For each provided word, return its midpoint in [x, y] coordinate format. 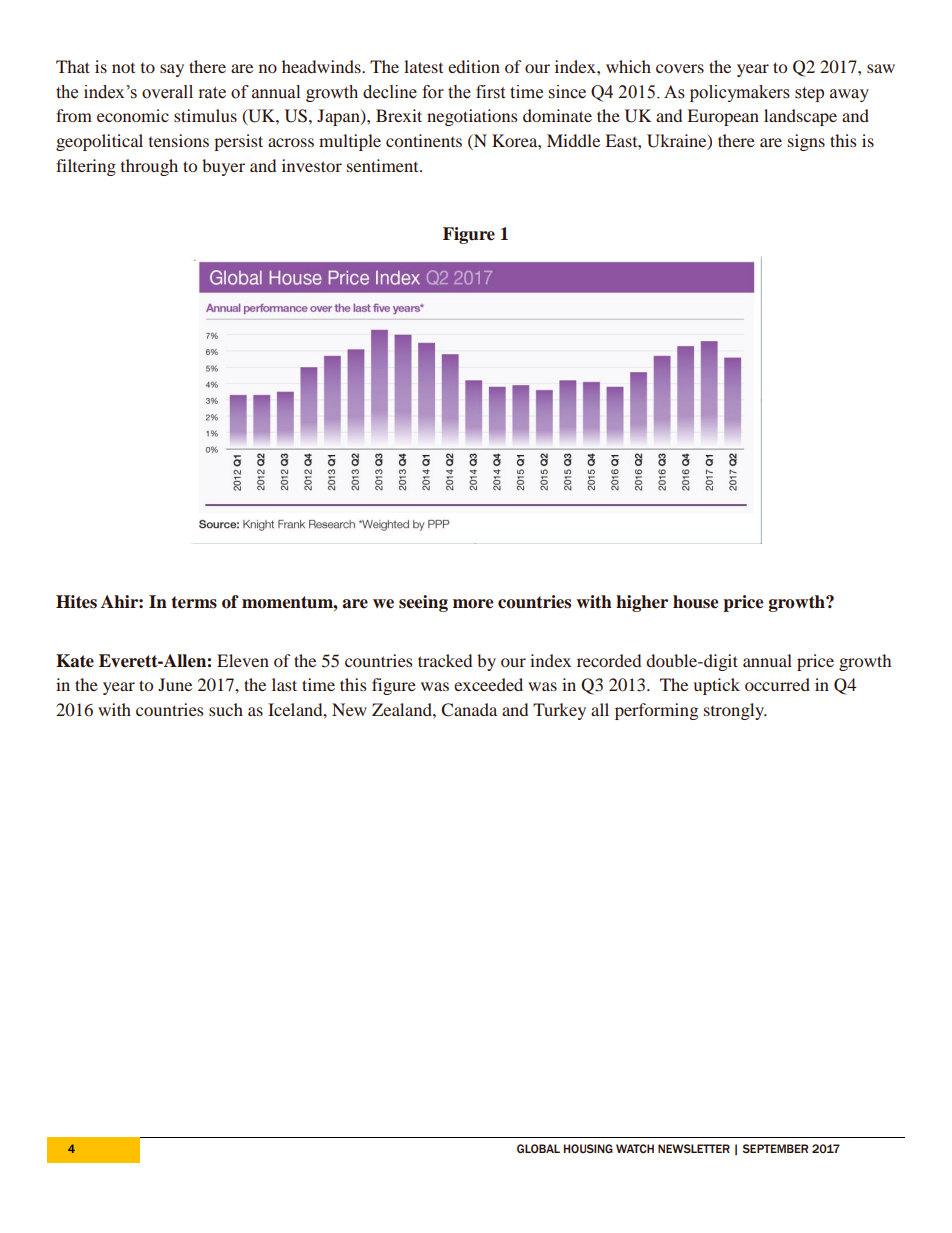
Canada [469, 710]
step [809, 94]
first [490, 92]
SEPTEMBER [775, 1148]
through [149, 167]
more [473, 604]
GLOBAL [538, 1148]
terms [194, 602]
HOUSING [588, 1148]
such [226, 709]
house [695, 602]
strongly [735, 711]
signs [806, 142]
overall [167, 92]
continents [424, 140]
